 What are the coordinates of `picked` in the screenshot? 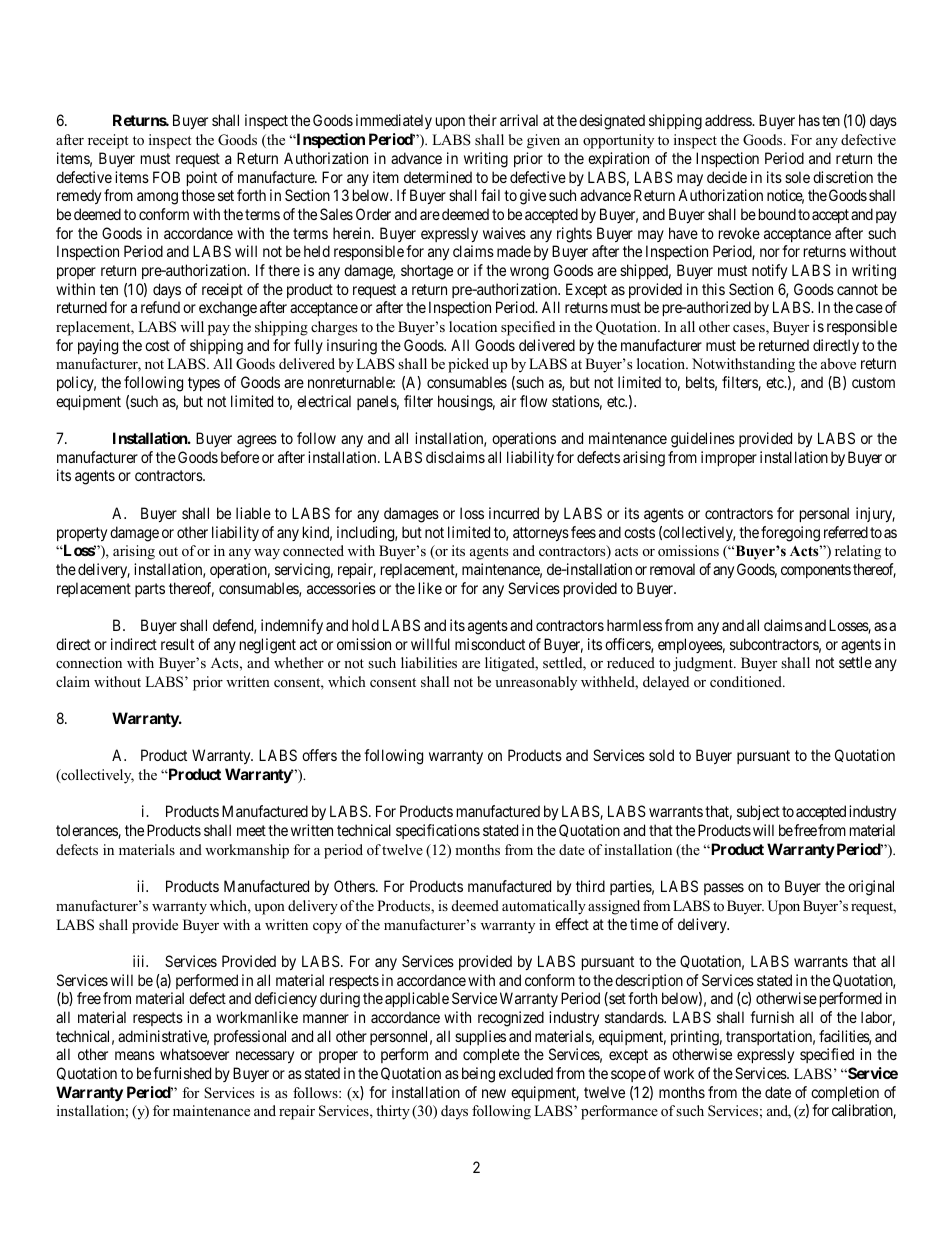 It's located at (468, 365).
